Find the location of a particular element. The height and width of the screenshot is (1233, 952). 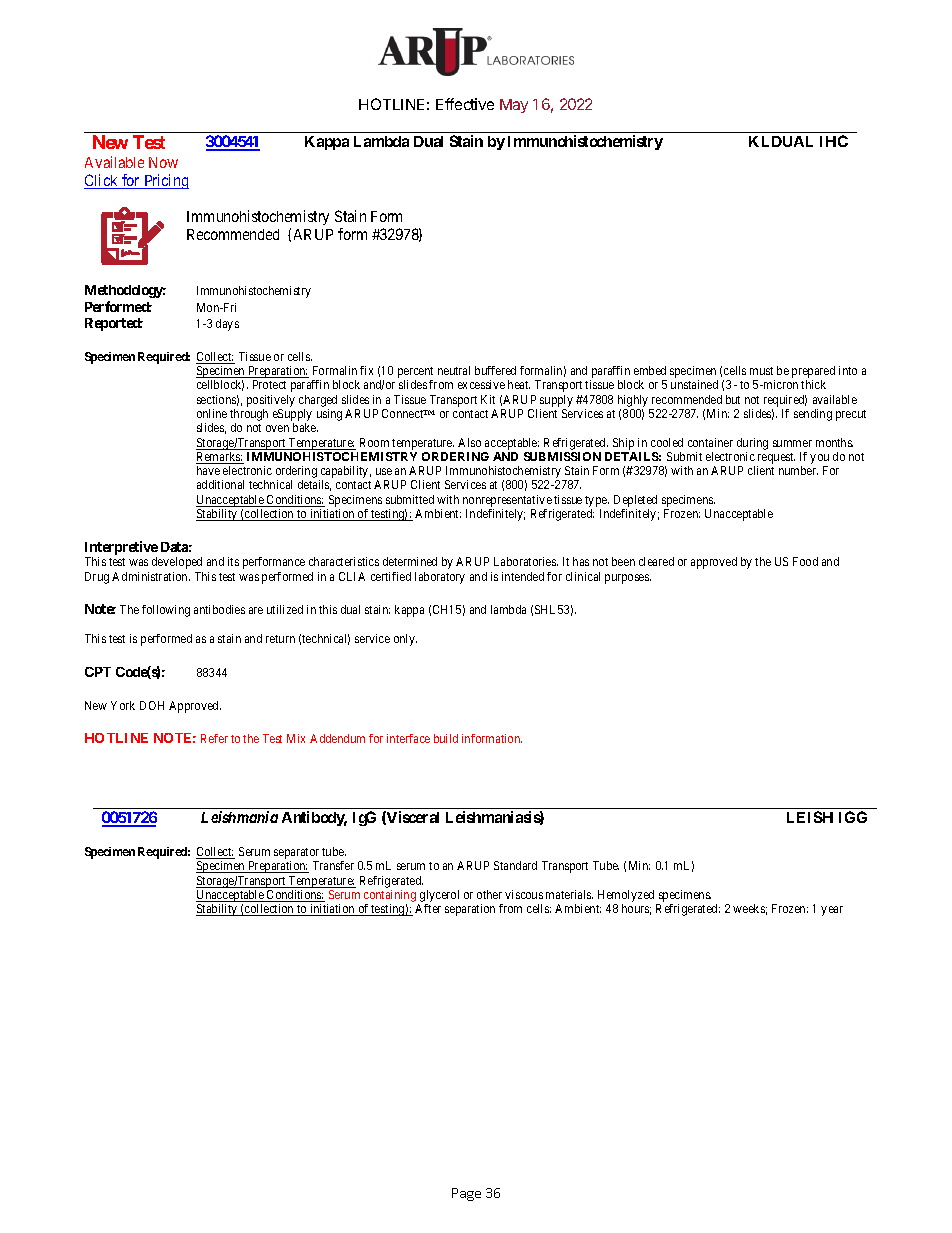

but is located at coordinates (733, 399).
